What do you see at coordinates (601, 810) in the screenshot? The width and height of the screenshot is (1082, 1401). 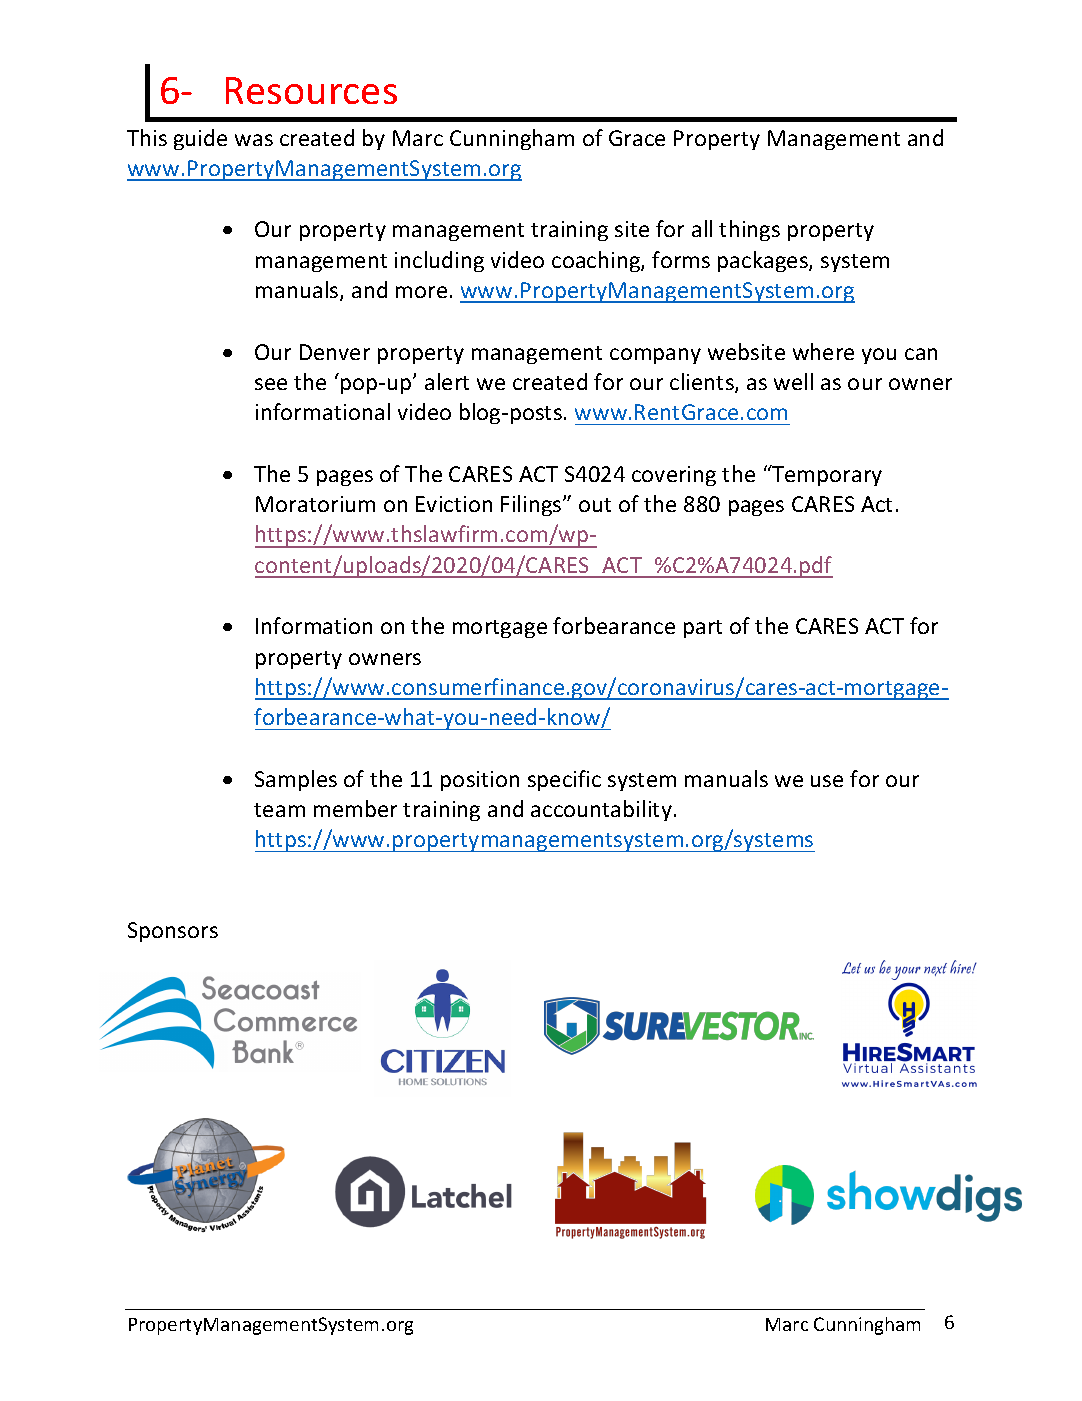 I see `accountability` at bounding box center [601, 810].
